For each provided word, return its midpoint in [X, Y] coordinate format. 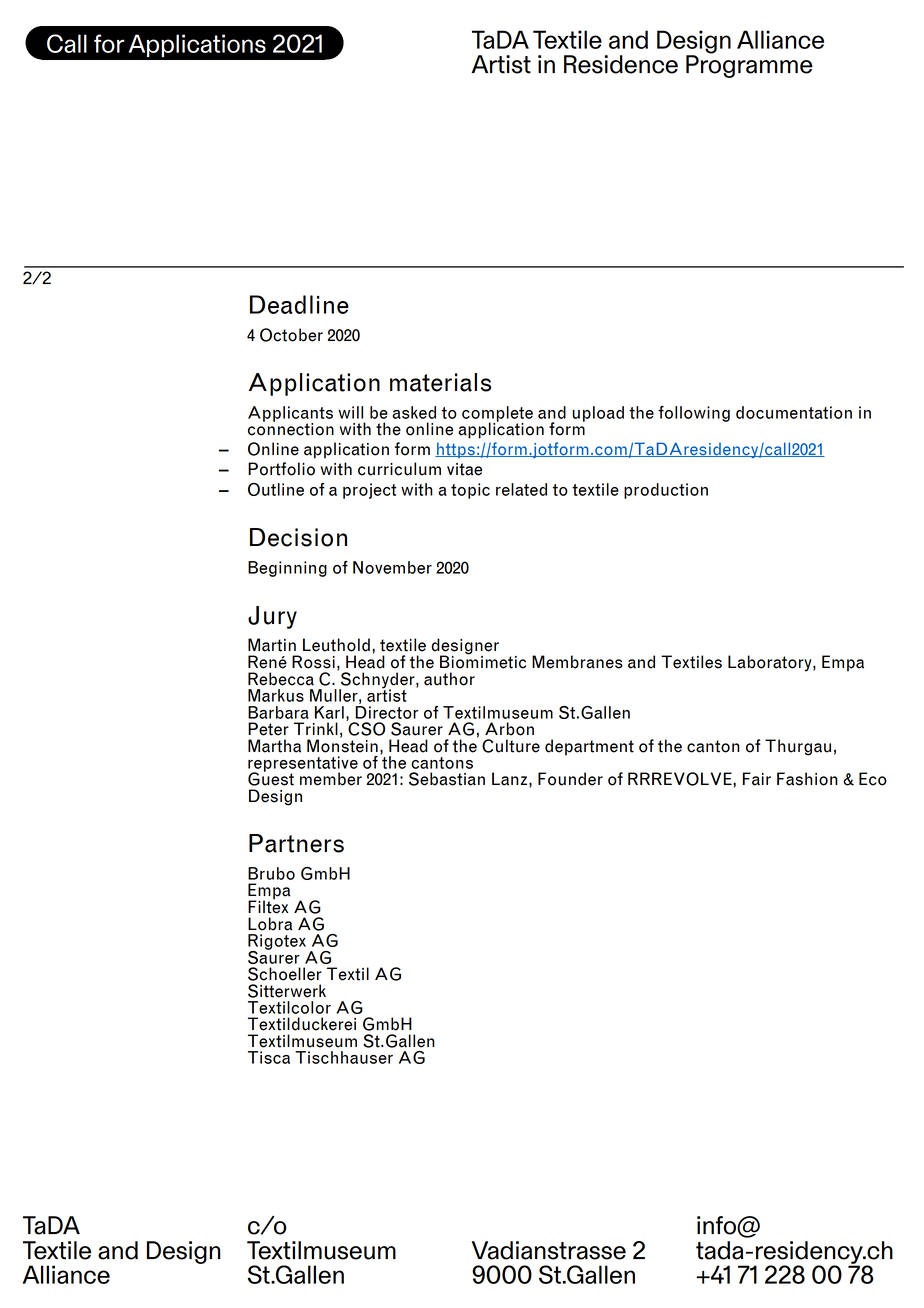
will [350, 412]
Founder [570, 779]
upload [598, 414]
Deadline [299, 304]
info [717, 1225]
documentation [794, 412]
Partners [296, 843]
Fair [757, 779]
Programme [749, 65]
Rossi [313, 662]
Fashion [807, 779]
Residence [621, 64]
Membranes [577, 662]
